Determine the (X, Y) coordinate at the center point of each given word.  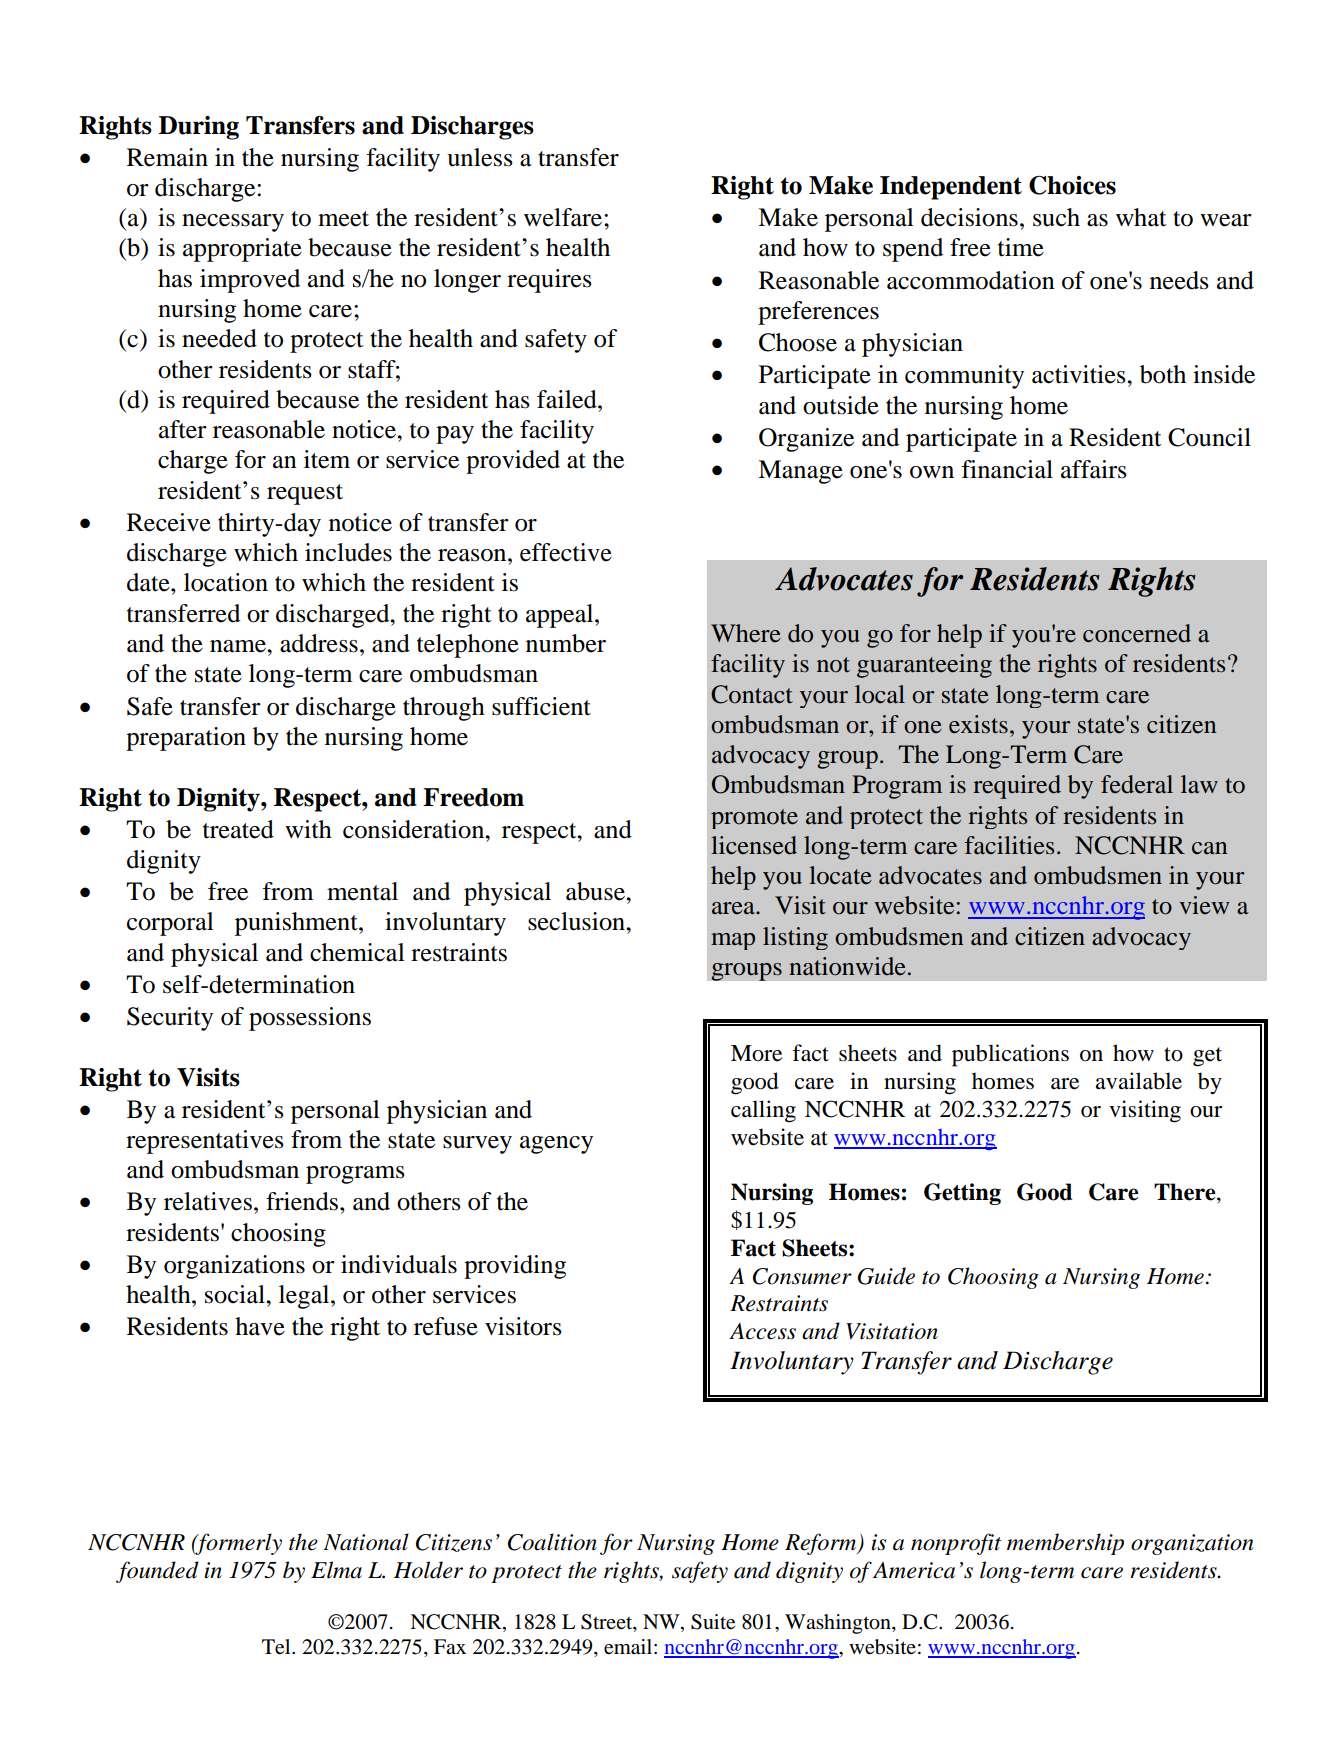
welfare (564, 217)
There (1186, 1193)
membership (1065, 1544)
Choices (1072, 185)
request (305, 494)
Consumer (802, 1276)
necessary (233, 223)
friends (303, 1201)
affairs (1094, 469)
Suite (713, 1622)
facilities (1009, 845)
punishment (297, 924)
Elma (336, 1570)
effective (566, 552)
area (734, 908)
